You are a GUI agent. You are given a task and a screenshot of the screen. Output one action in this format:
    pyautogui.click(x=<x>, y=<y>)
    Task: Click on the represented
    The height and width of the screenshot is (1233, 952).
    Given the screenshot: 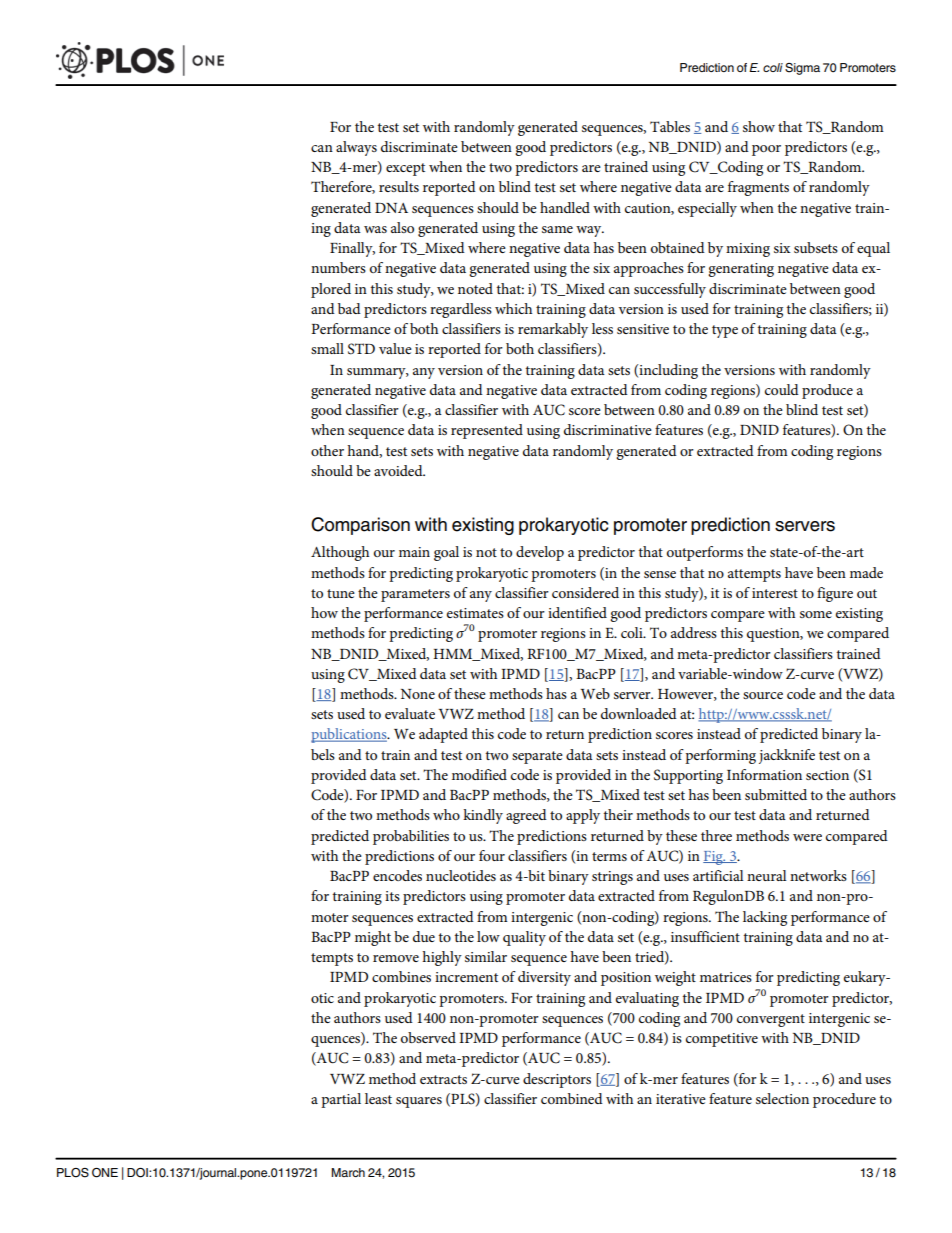 What is the action you would take?
    pyautogui.click(x=487, y=431)
